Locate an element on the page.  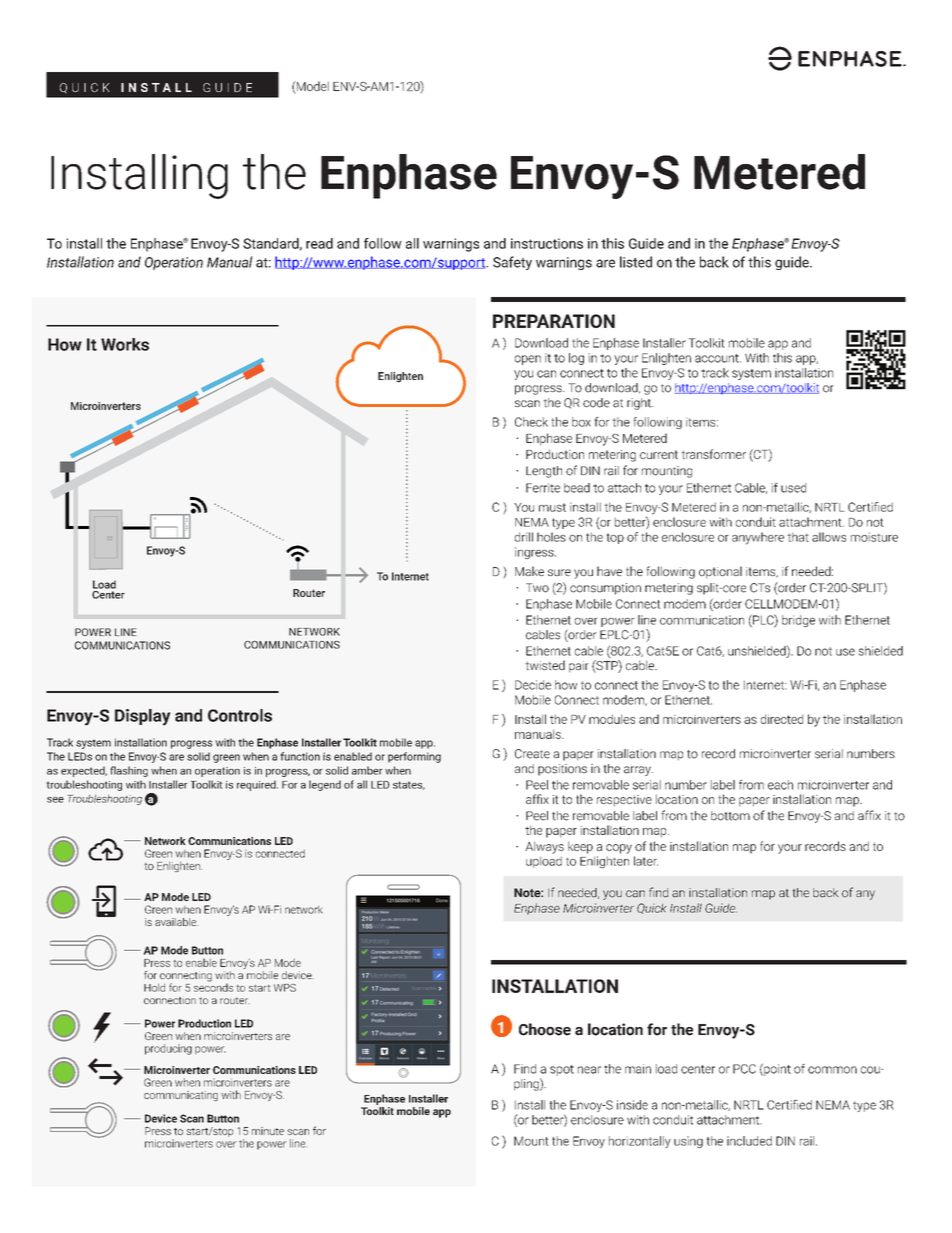
listed is located at coordinates (636, 262).
